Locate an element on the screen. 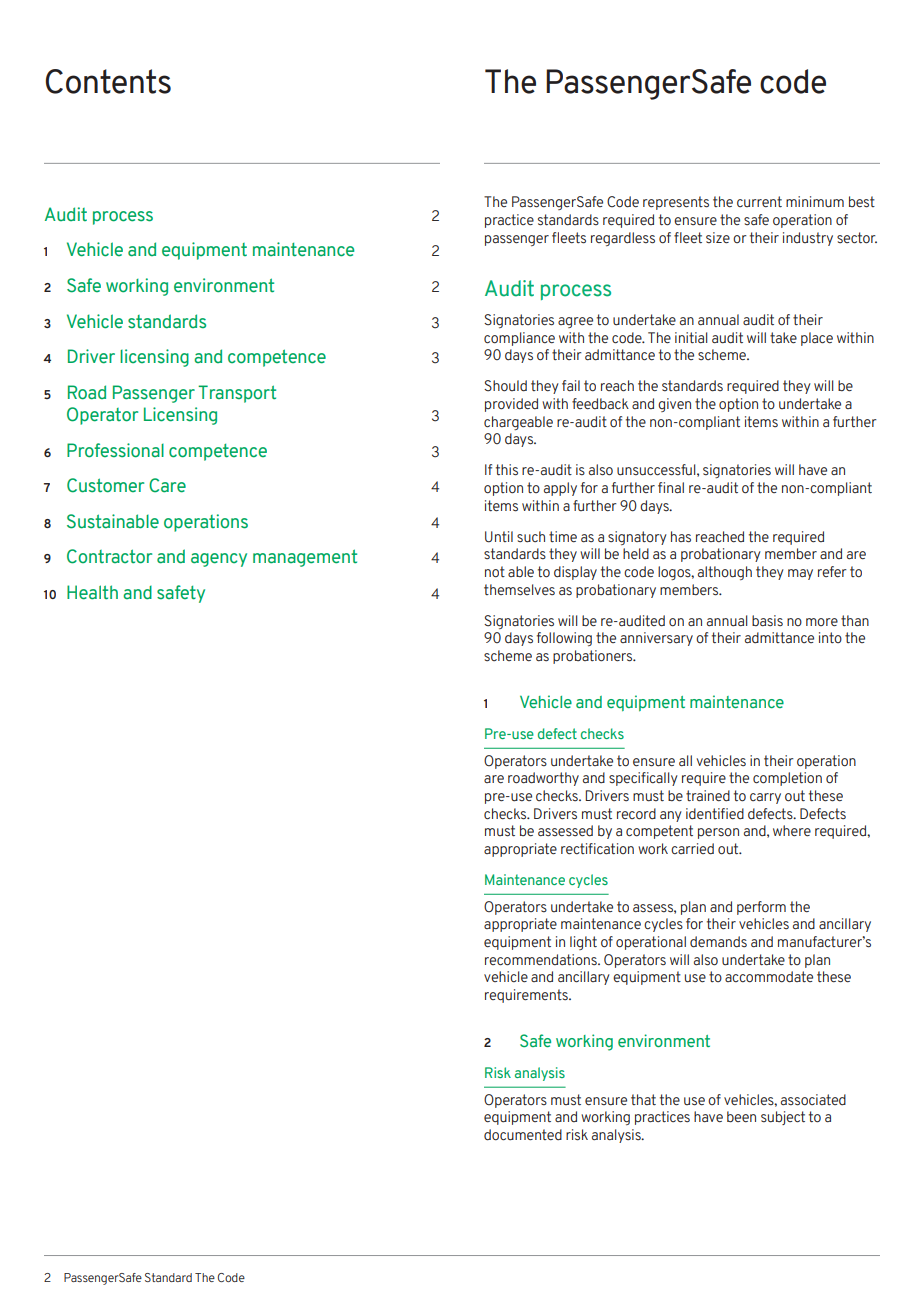 The image size is (924, 1308). that is located at coordinates (643, 1099).
